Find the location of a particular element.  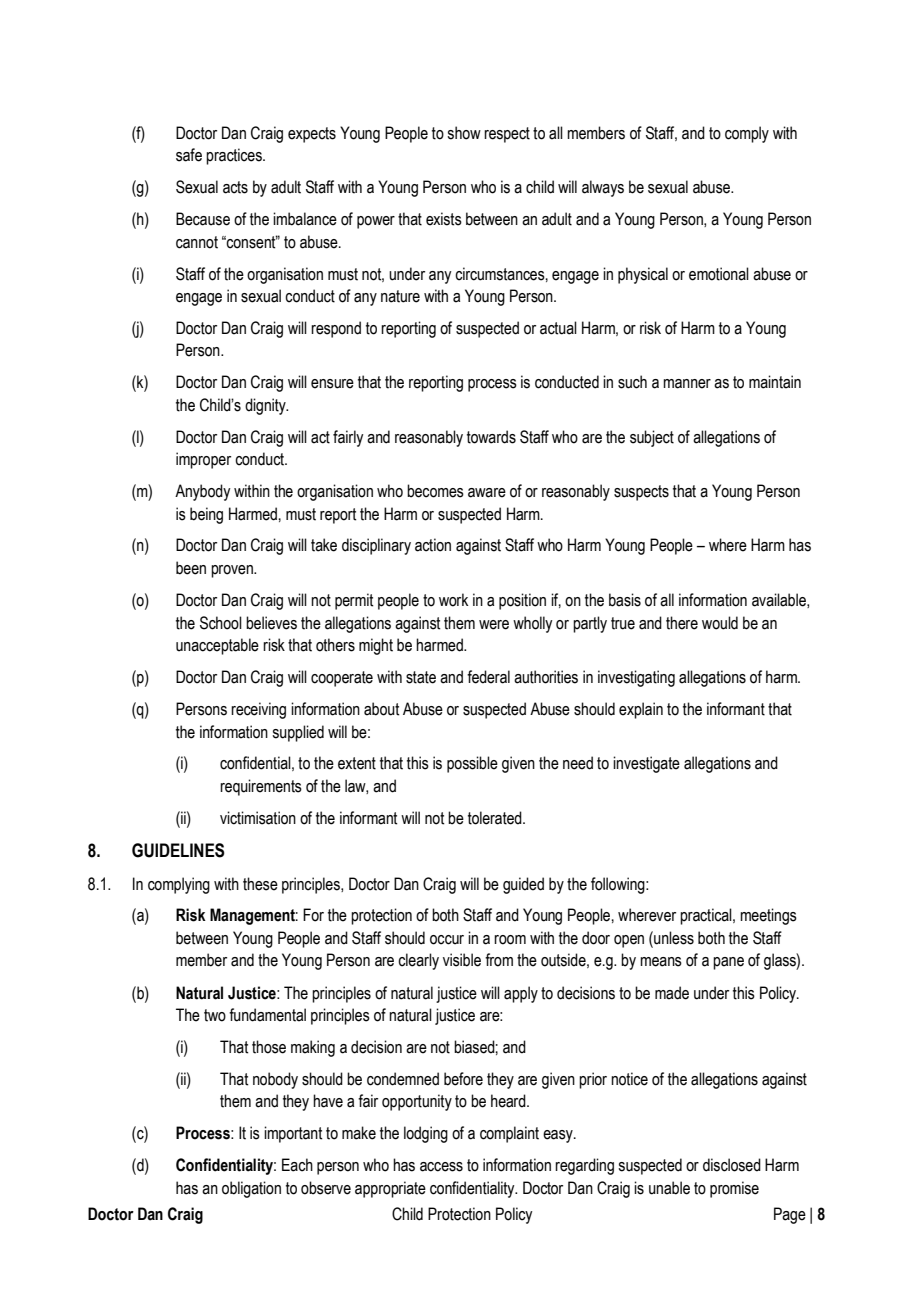

requirements is located at coordinates (261, 787).
